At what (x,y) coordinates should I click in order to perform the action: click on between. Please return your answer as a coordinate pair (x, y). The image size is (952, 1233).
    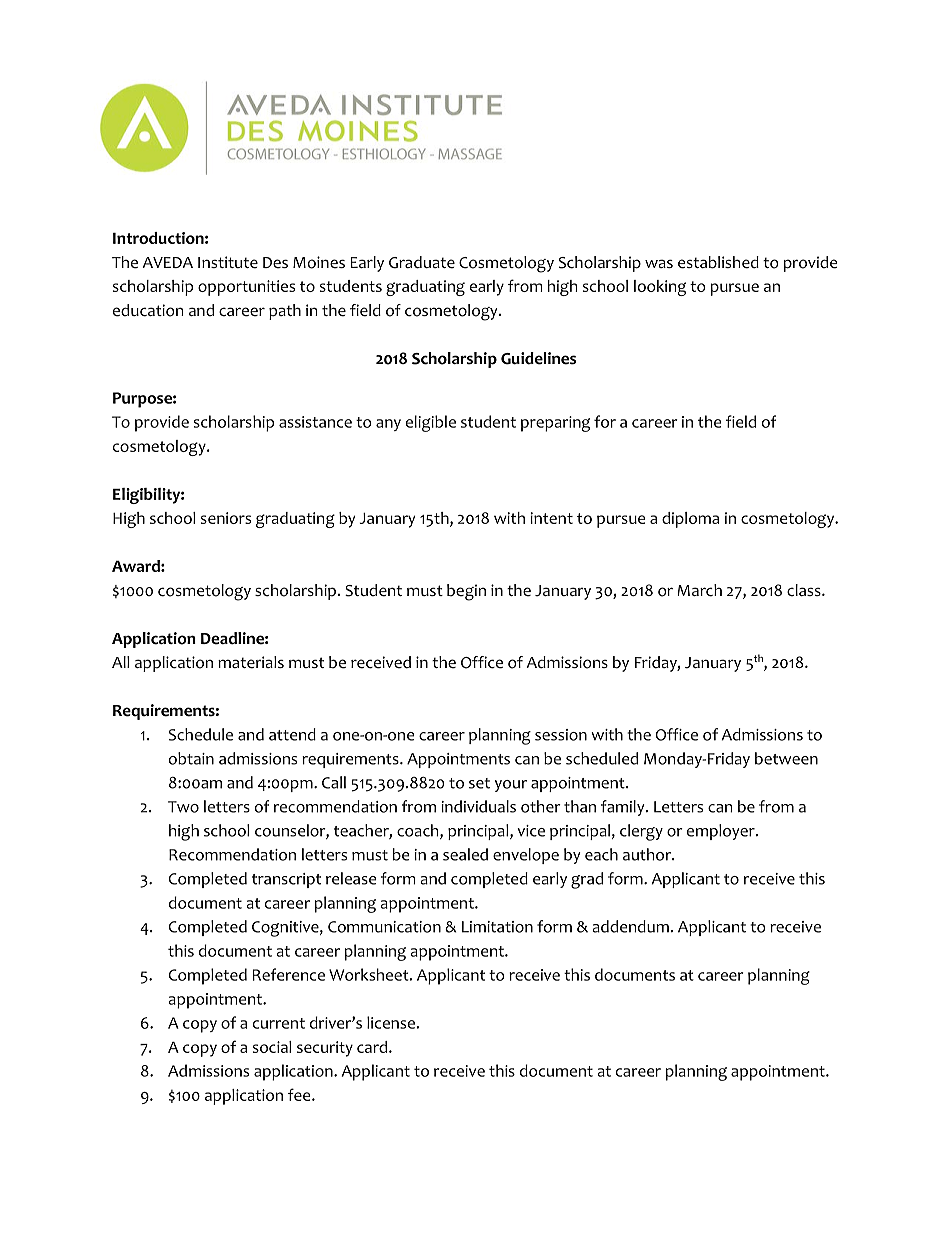
    Looking at the image, I should click on (786, 758).
